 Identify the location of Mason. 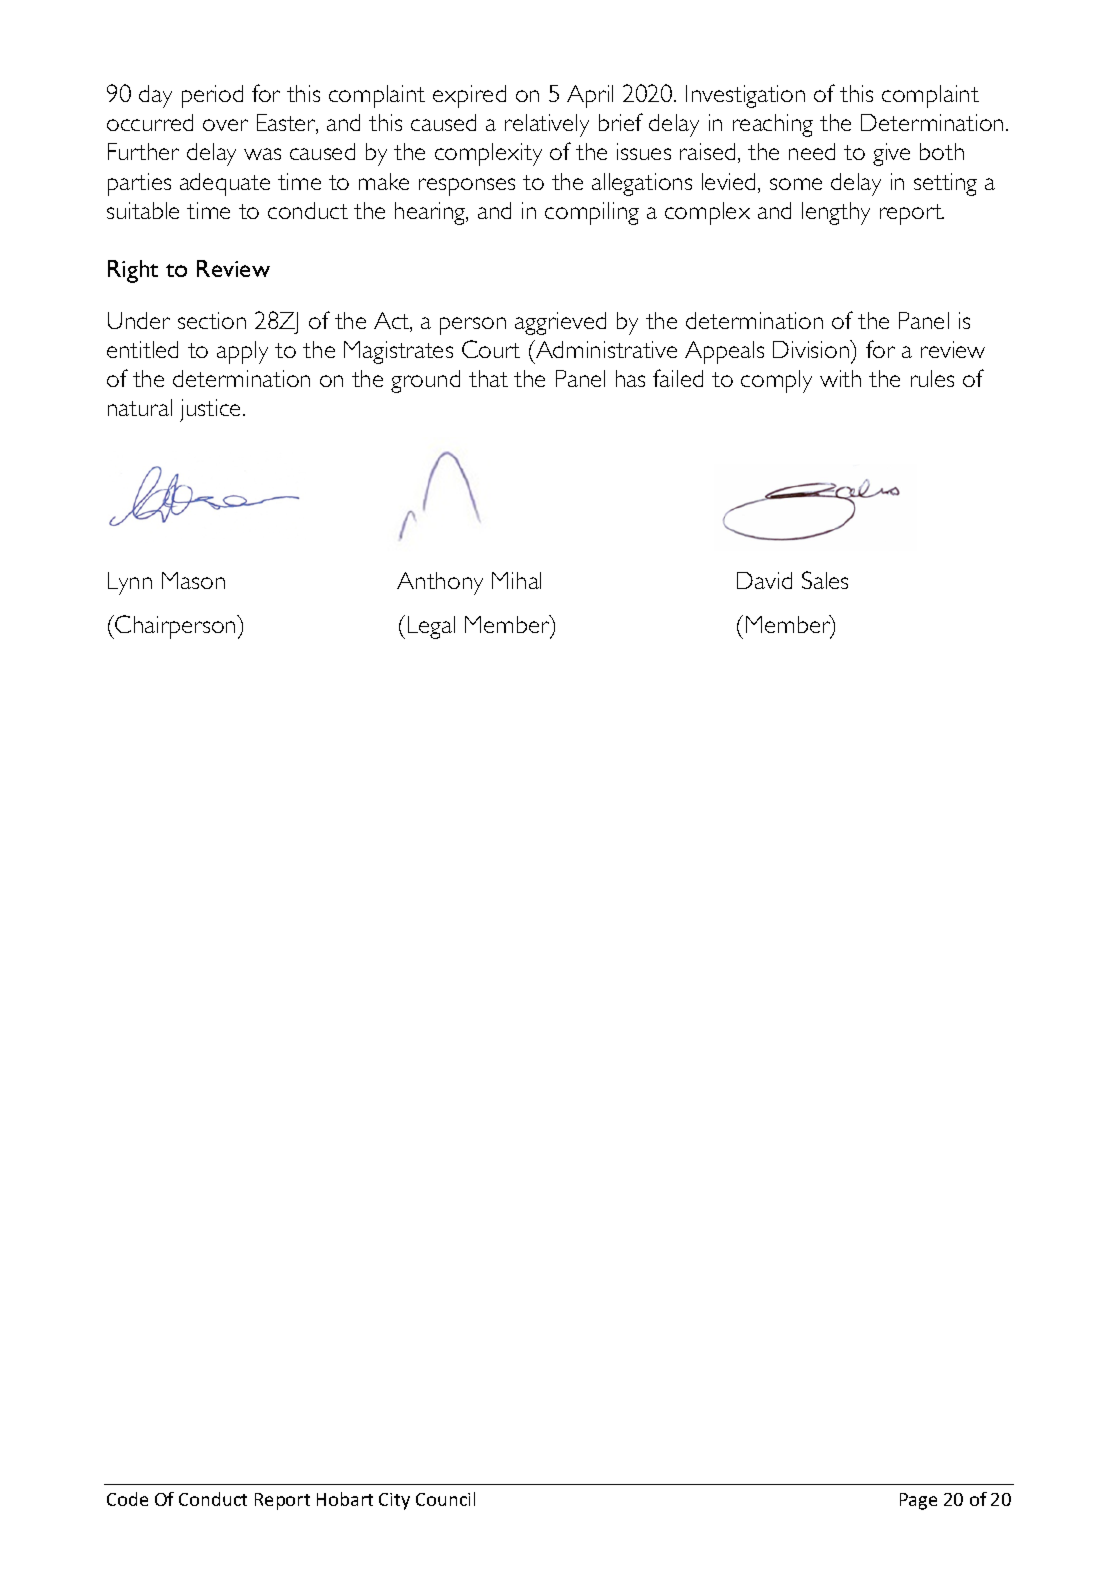
(193, 580).
